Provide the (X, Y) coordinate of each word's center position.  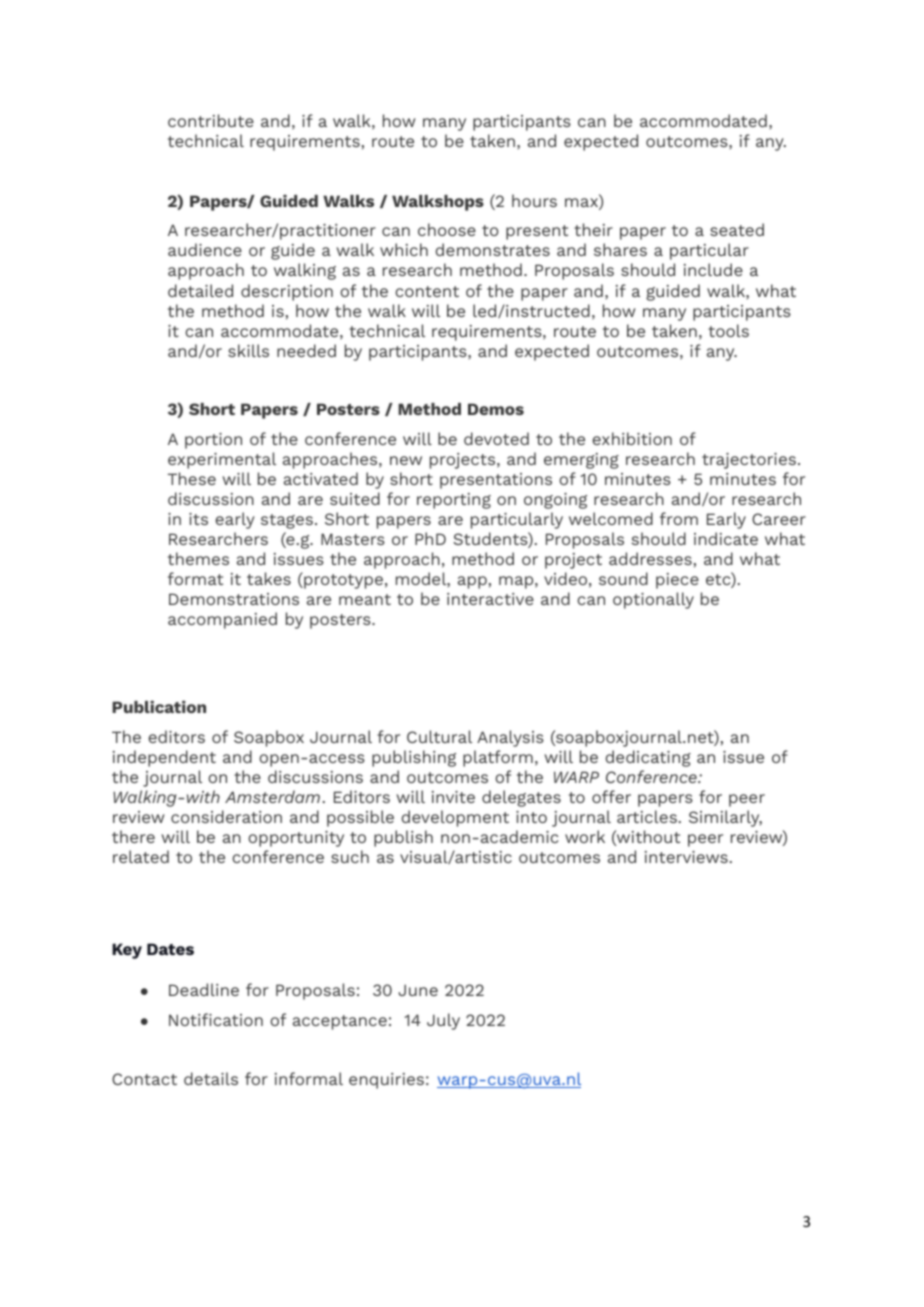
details (211, 1078)
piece (677, 581)
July (443, 1021)
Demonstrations (234, 599)
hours (534, 200)
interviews (686, 857)
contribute (211, 120)
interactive (490, 599)
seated (737, 229)
